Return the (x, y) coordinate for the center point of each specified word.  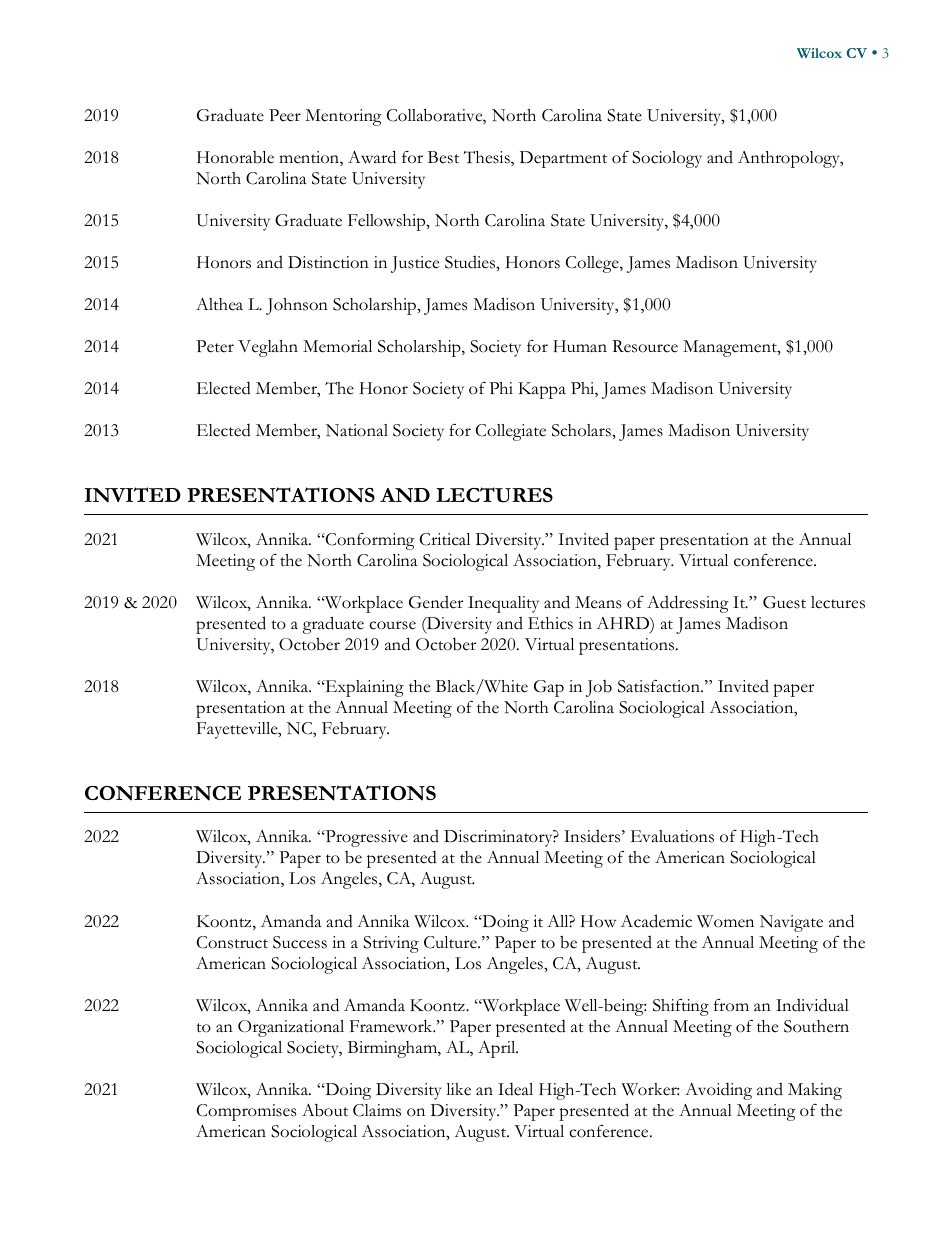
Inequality (503, 604)
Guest (784, 602)
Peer (285, 115)
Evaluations (672, 836)
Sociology (667, 159)
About (325, 1110)
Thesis (488, 158)
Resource (645, 346)
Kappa (542, 390)
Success (300, 942)
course (392, 625)
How (598, 921)
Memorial (337, 346)
